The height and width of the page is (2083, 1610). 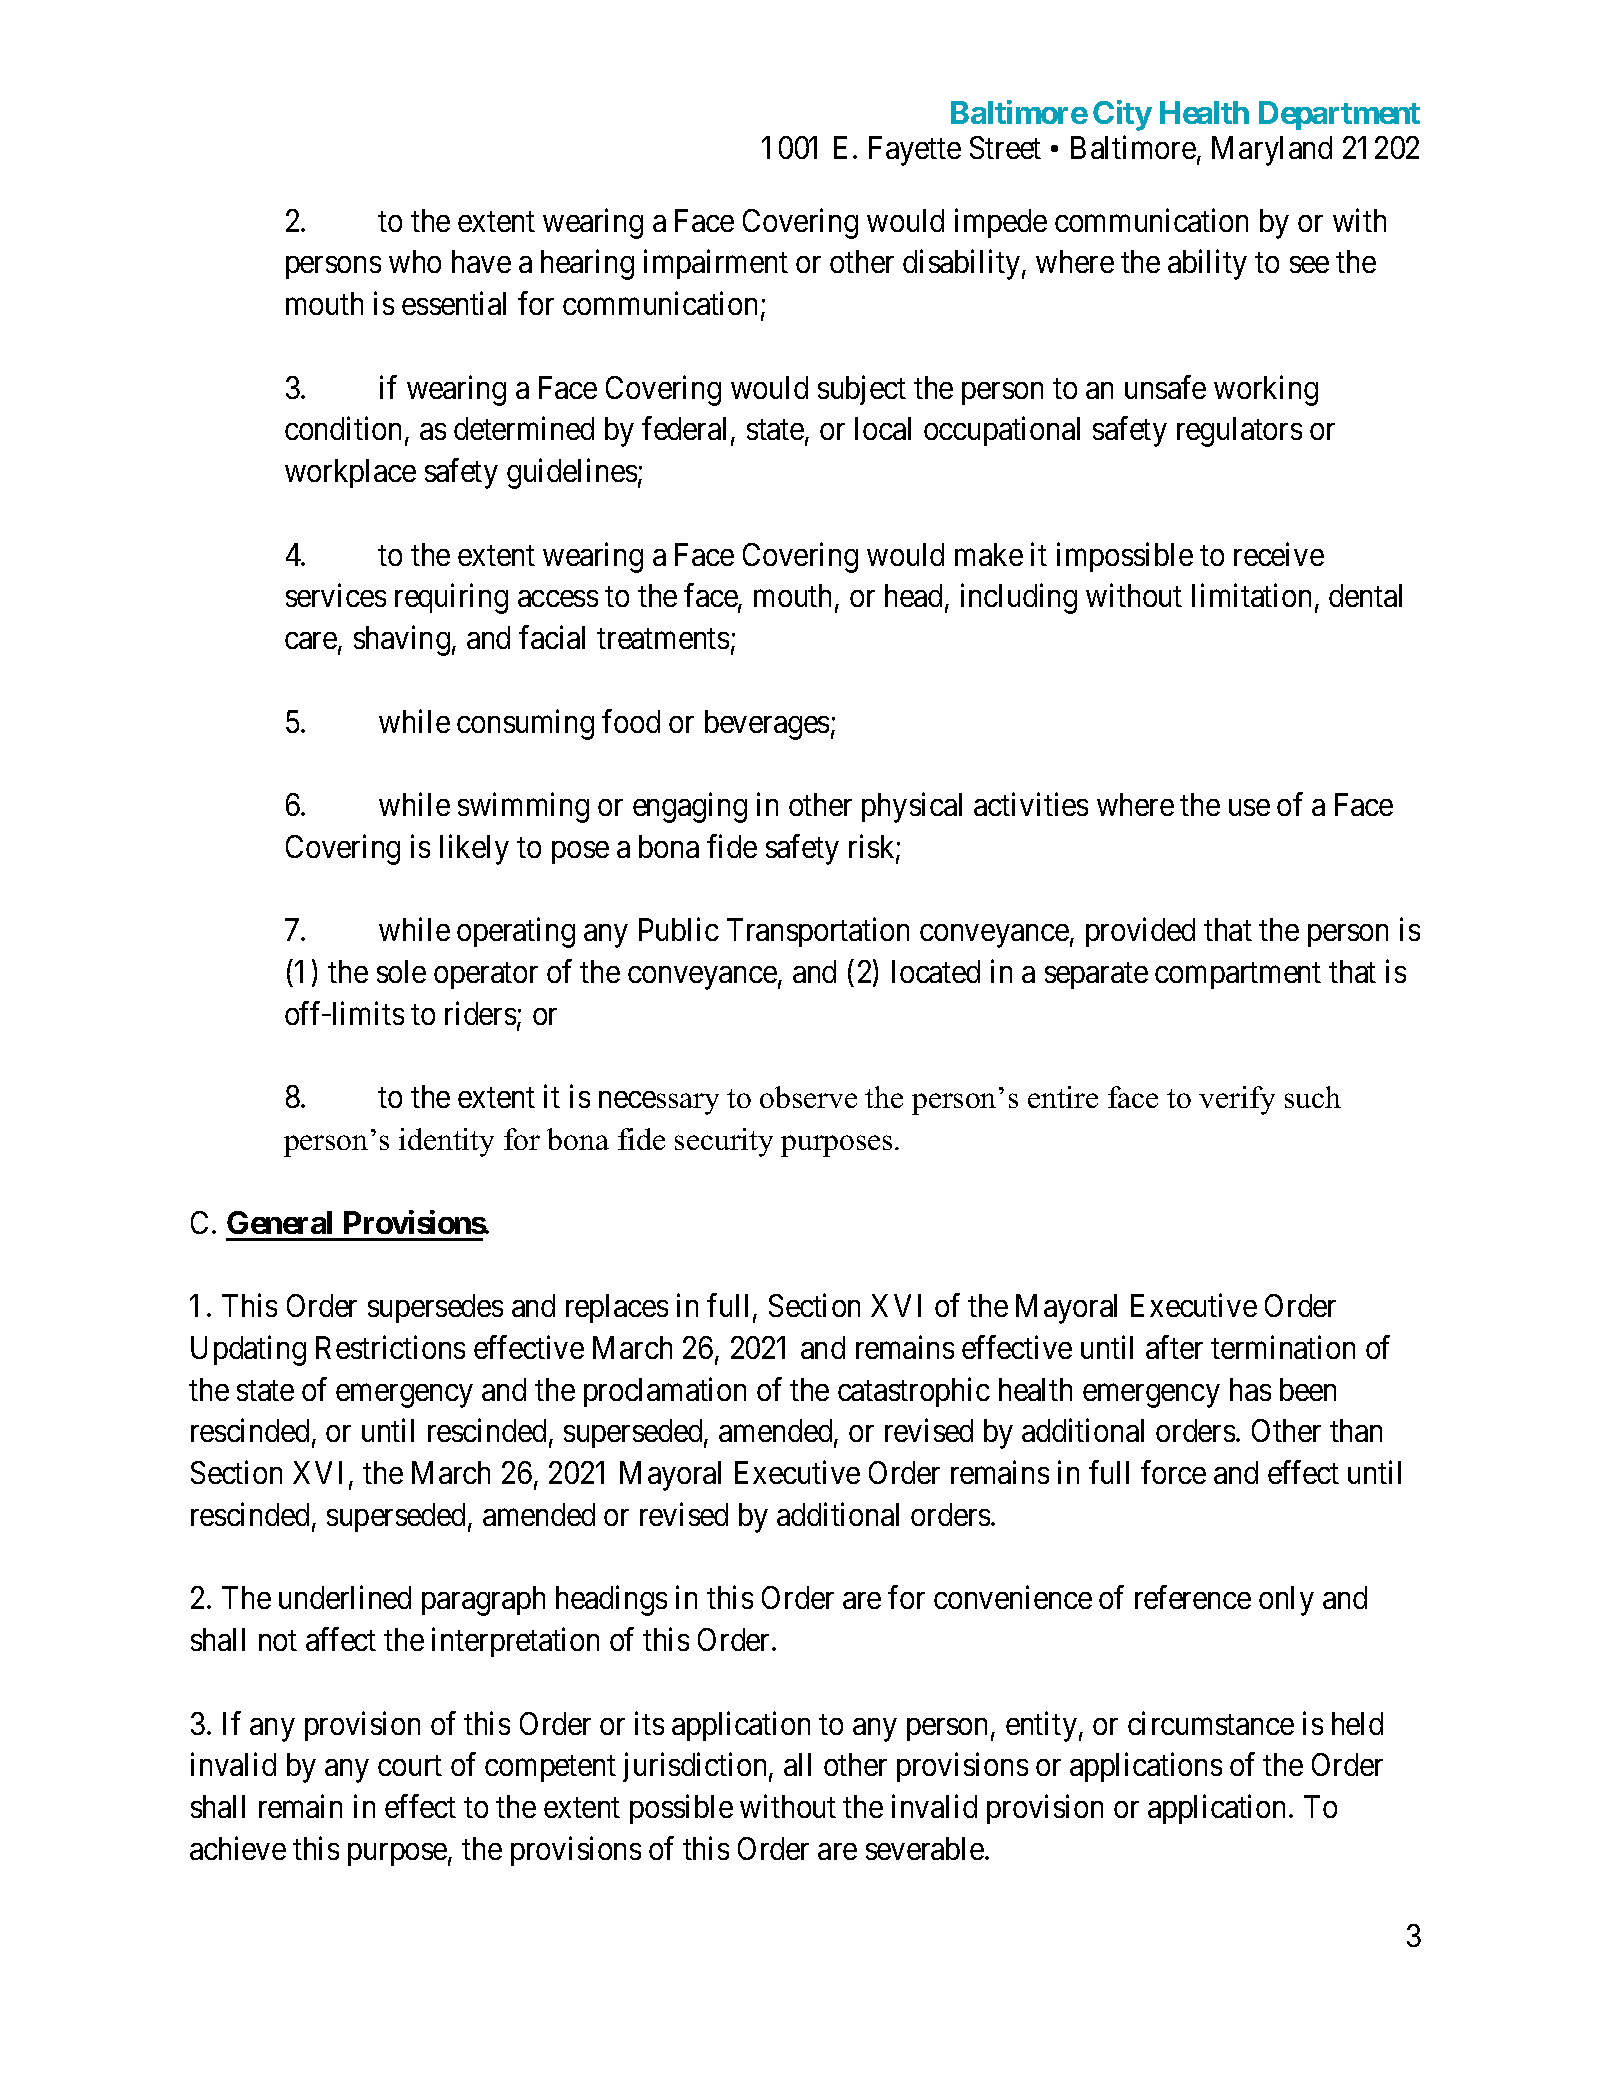 I want to click on Transportation, so click(x=818, y=932).
